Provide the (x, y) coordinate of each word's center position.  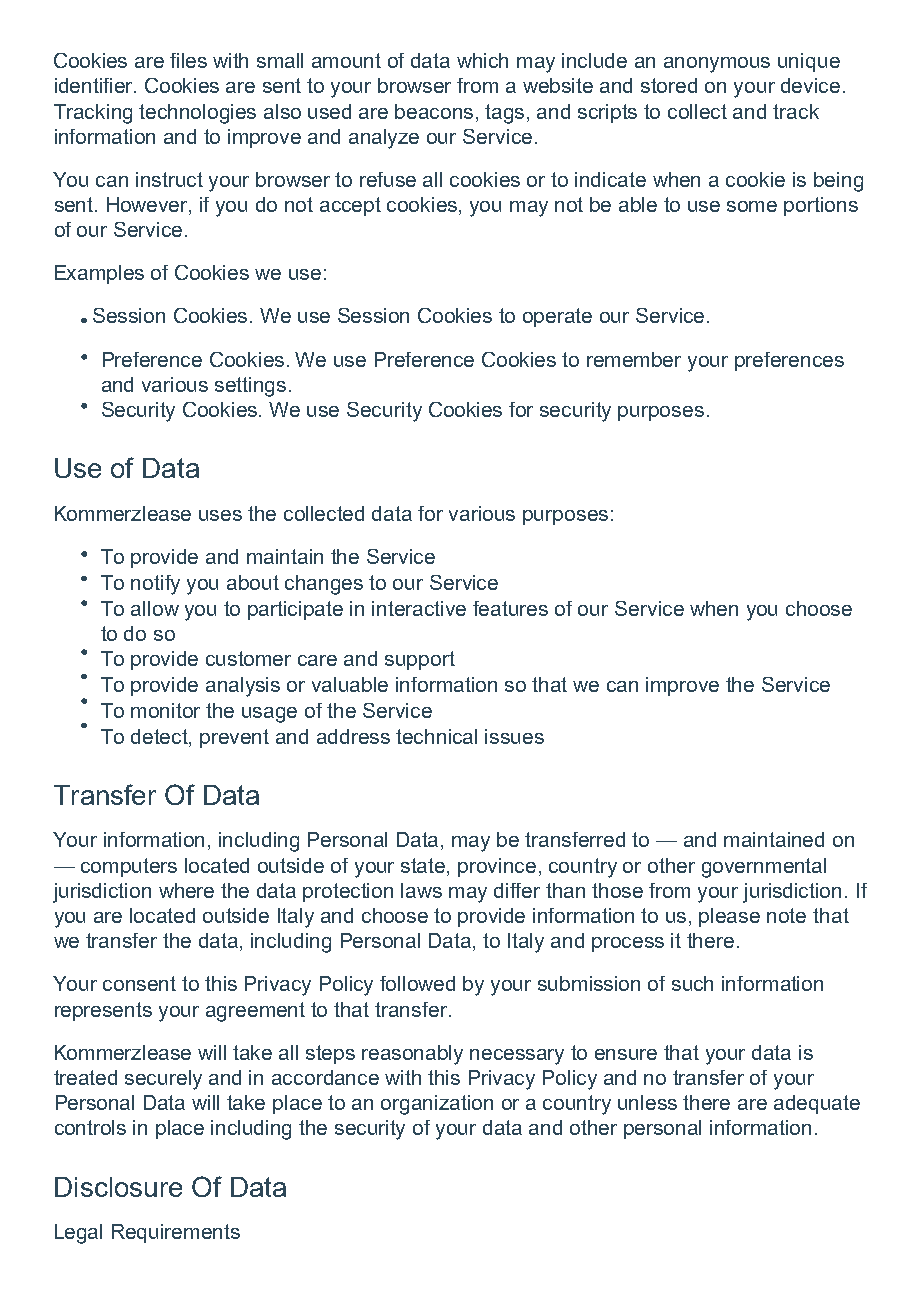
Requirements (176, 1233)
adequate (817, 1104)
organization (437, 1105)
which (482, 60)
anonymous (717, 65)
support (420, 660)
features (510, 608)
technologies (197, 114)
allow (155, 608)
